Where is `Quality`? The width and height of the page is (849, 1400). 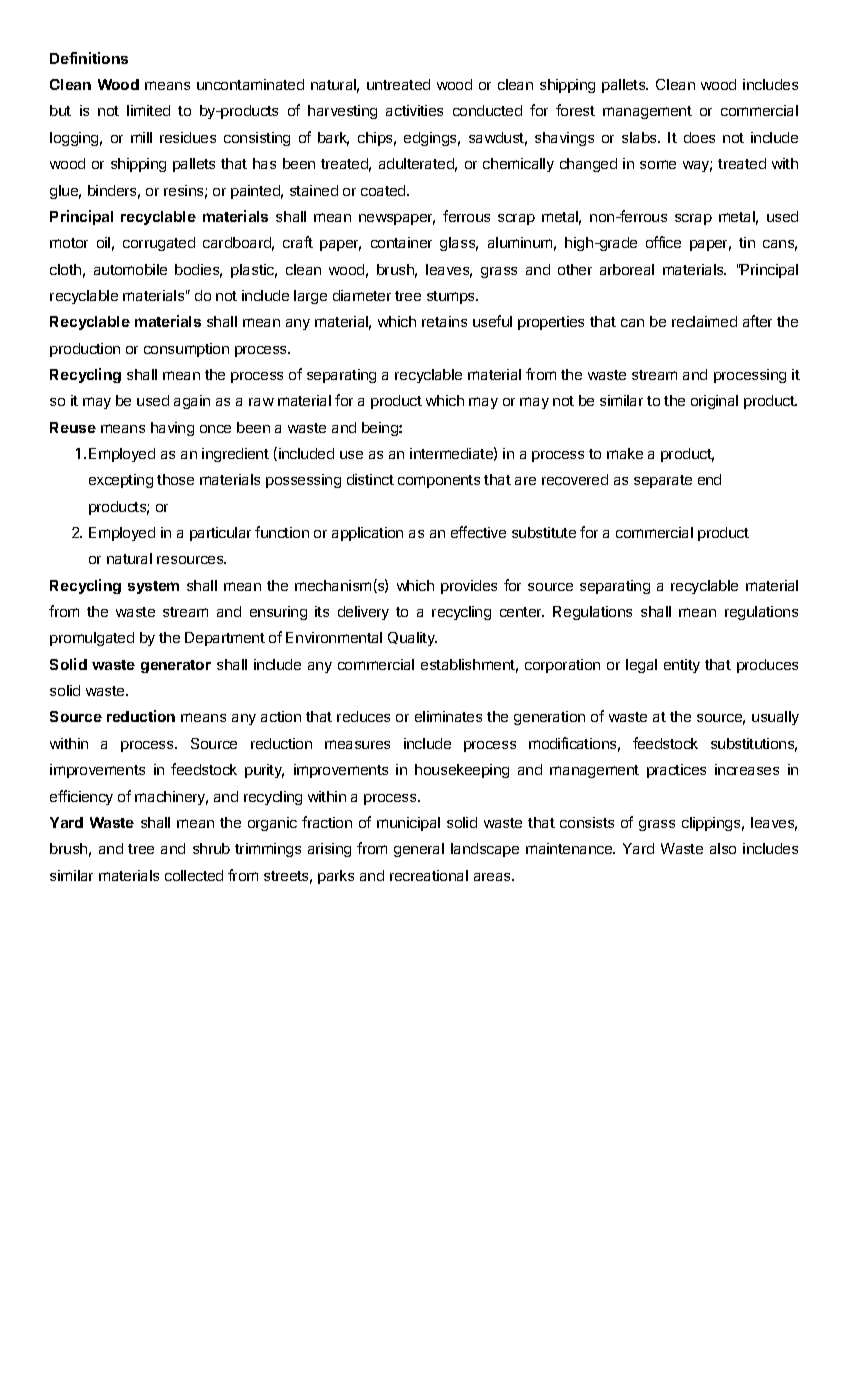
Quality is located at coordinates (412, 639).
